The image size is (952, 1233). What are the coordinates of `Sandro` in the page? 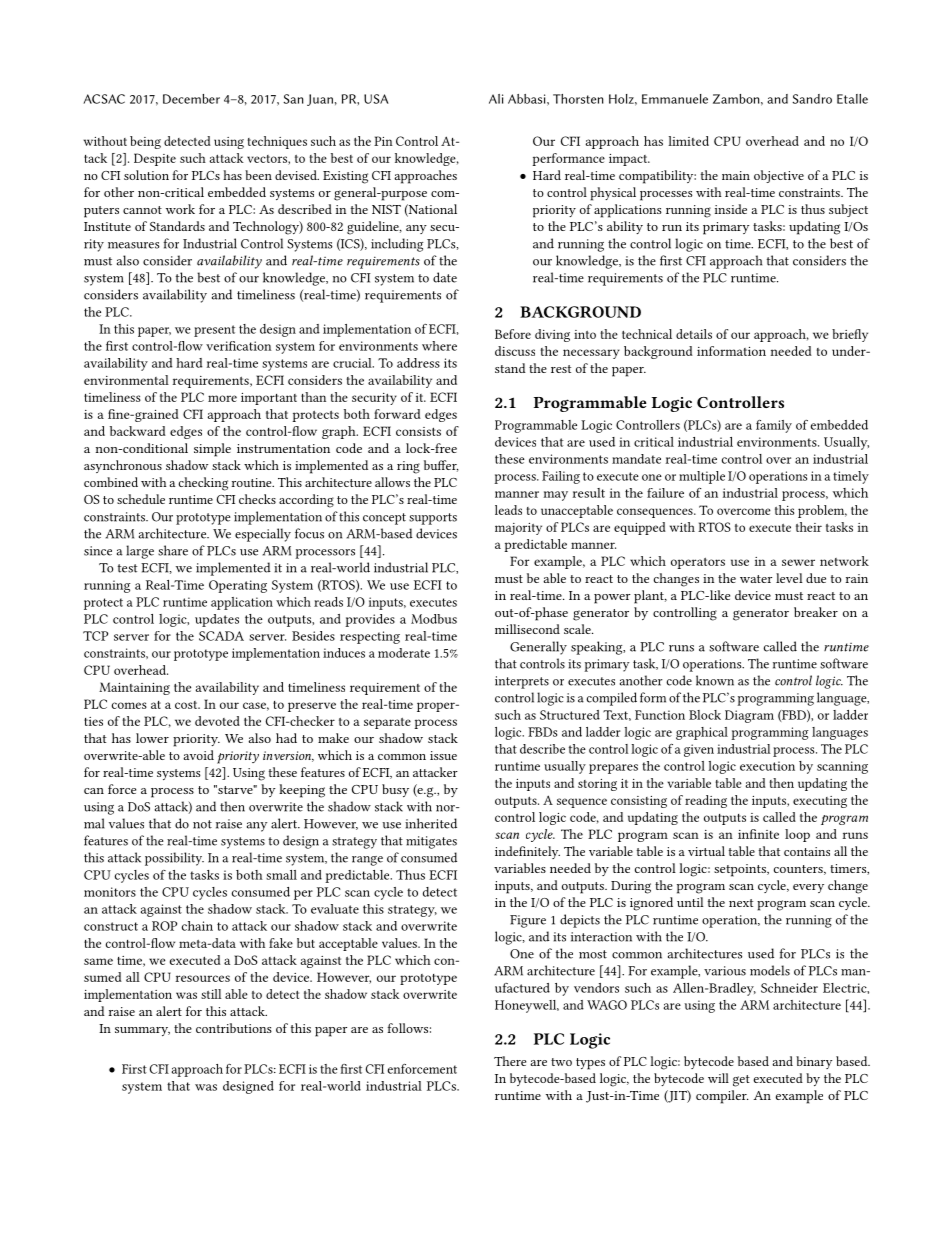 It's located at (812, 99).
